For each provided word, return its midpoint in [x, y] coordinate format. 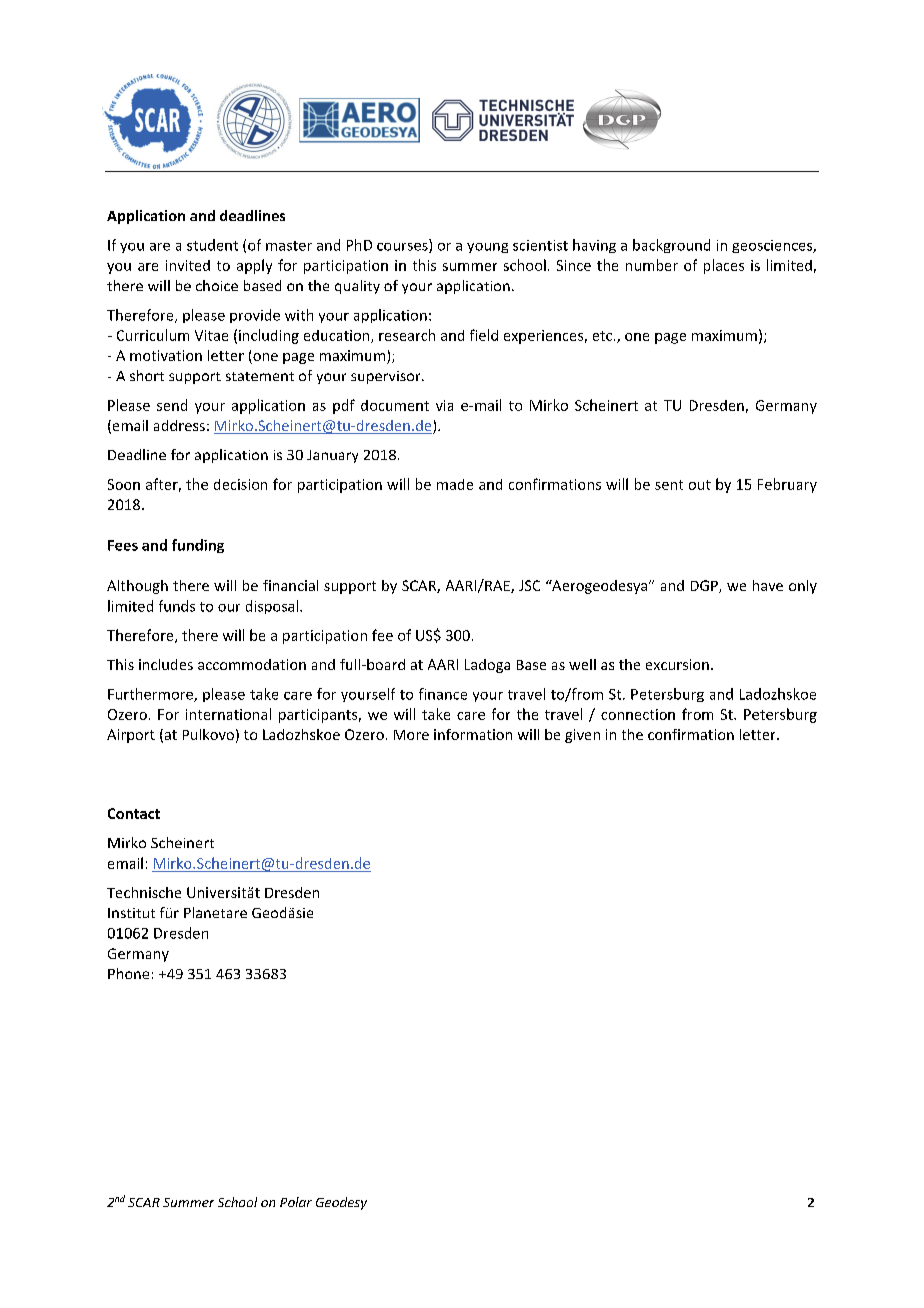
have [768, 585]
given [582, 736]
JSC [529, 585]
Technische [144, 892]
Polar [296, 1202]
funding [198, 546]
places [724, 266]
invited [188, 265]
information [473, 734]
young [487, 248]
